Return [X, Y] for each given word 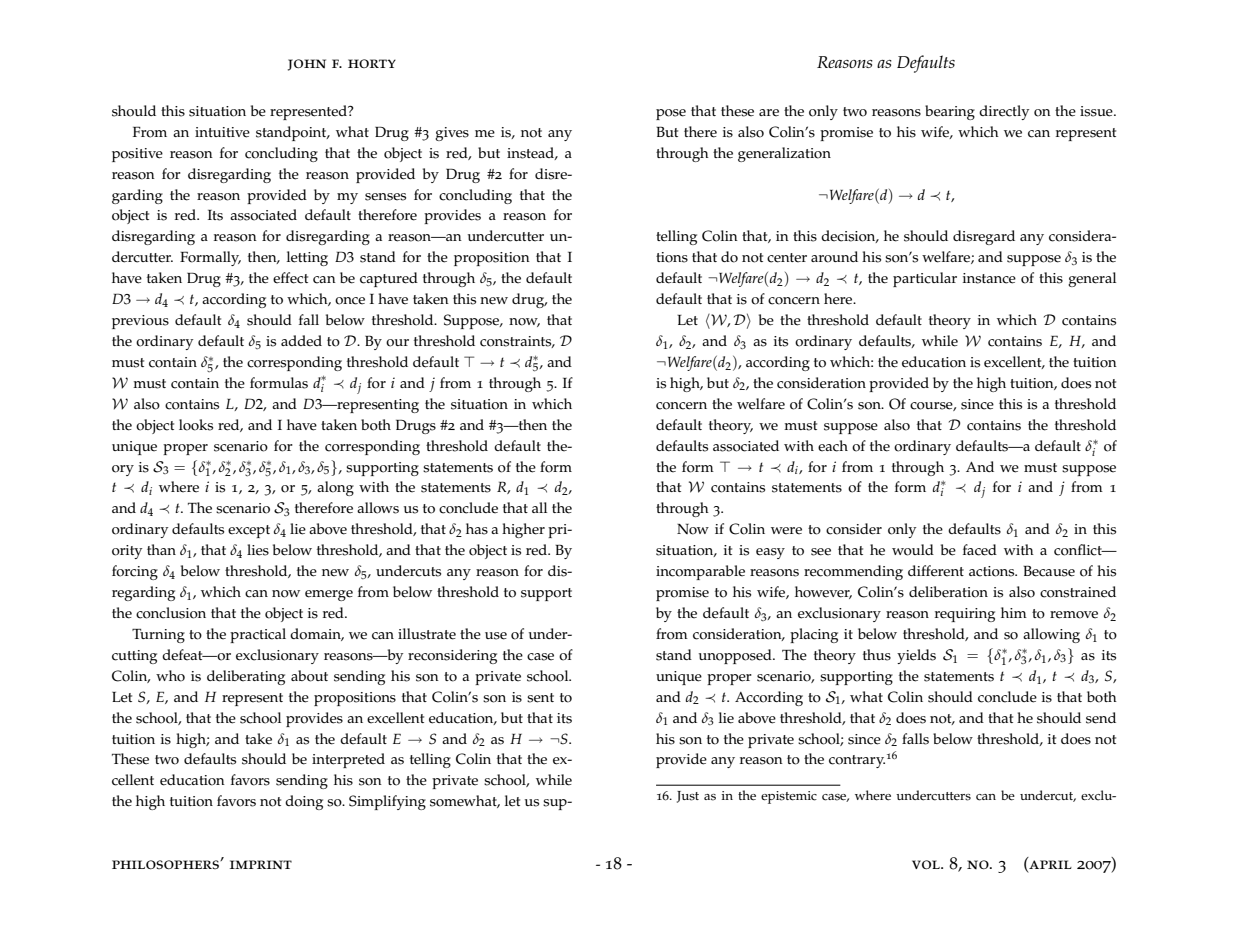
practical [258, 635]
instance [989, 278]
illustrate [427, 634]
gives [452, 134]
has [477, 529]
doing [304, 802]
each [833, 446]
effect [290, 278]
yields [916, 656]
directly [1004, 112]
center [787, 258]
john [307, 65]
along [335, 488]
